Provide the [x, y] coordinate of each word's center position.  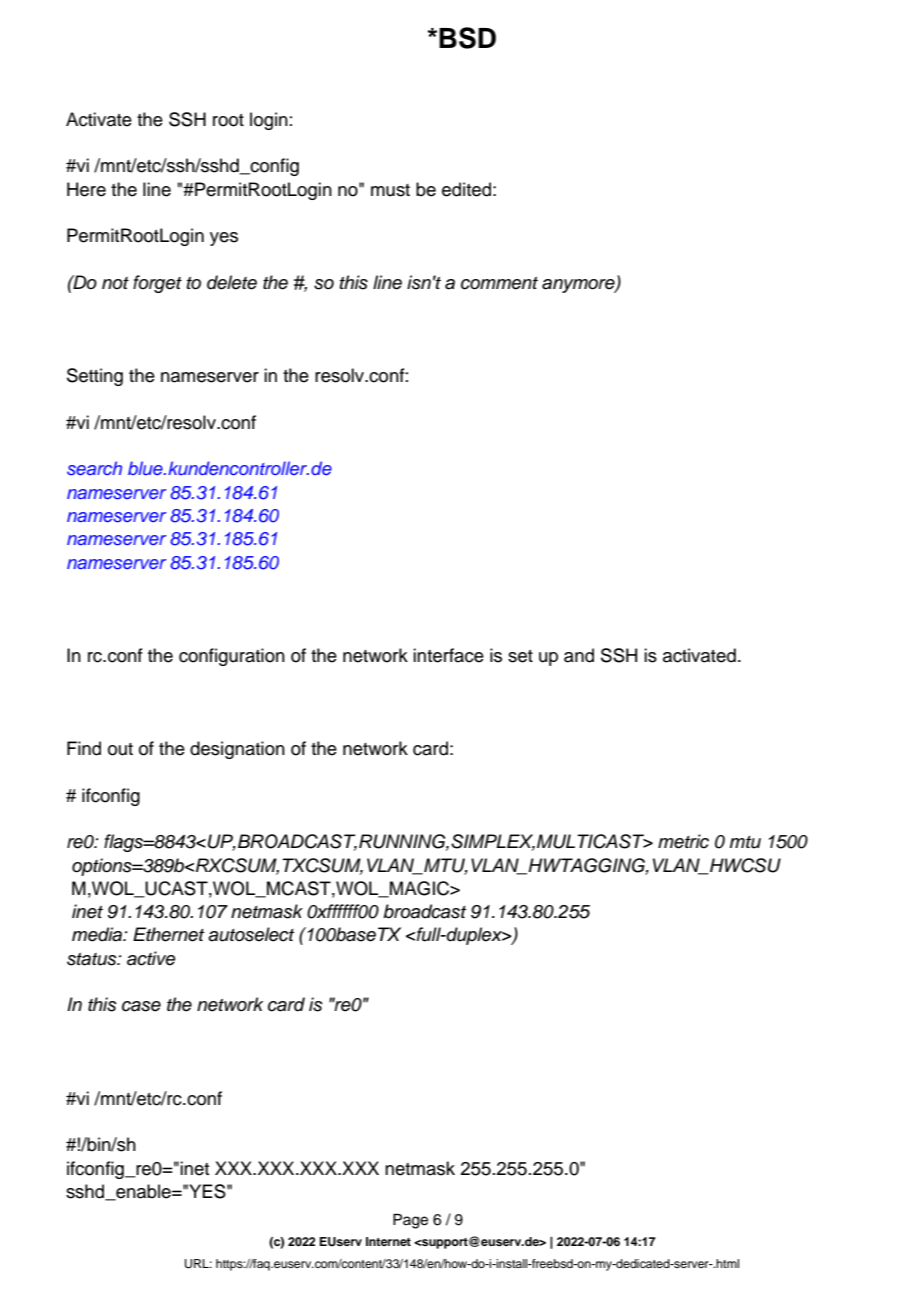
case [141, 1006]
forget [157, 284]
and [579, 655]
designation [237, 750]
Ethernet [168, 934]
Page [410, 1221]
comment [499, 283]
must [390, 190]
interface [448, 655]
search [94, 468]
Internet [388, 1241]
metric [683, 841]
